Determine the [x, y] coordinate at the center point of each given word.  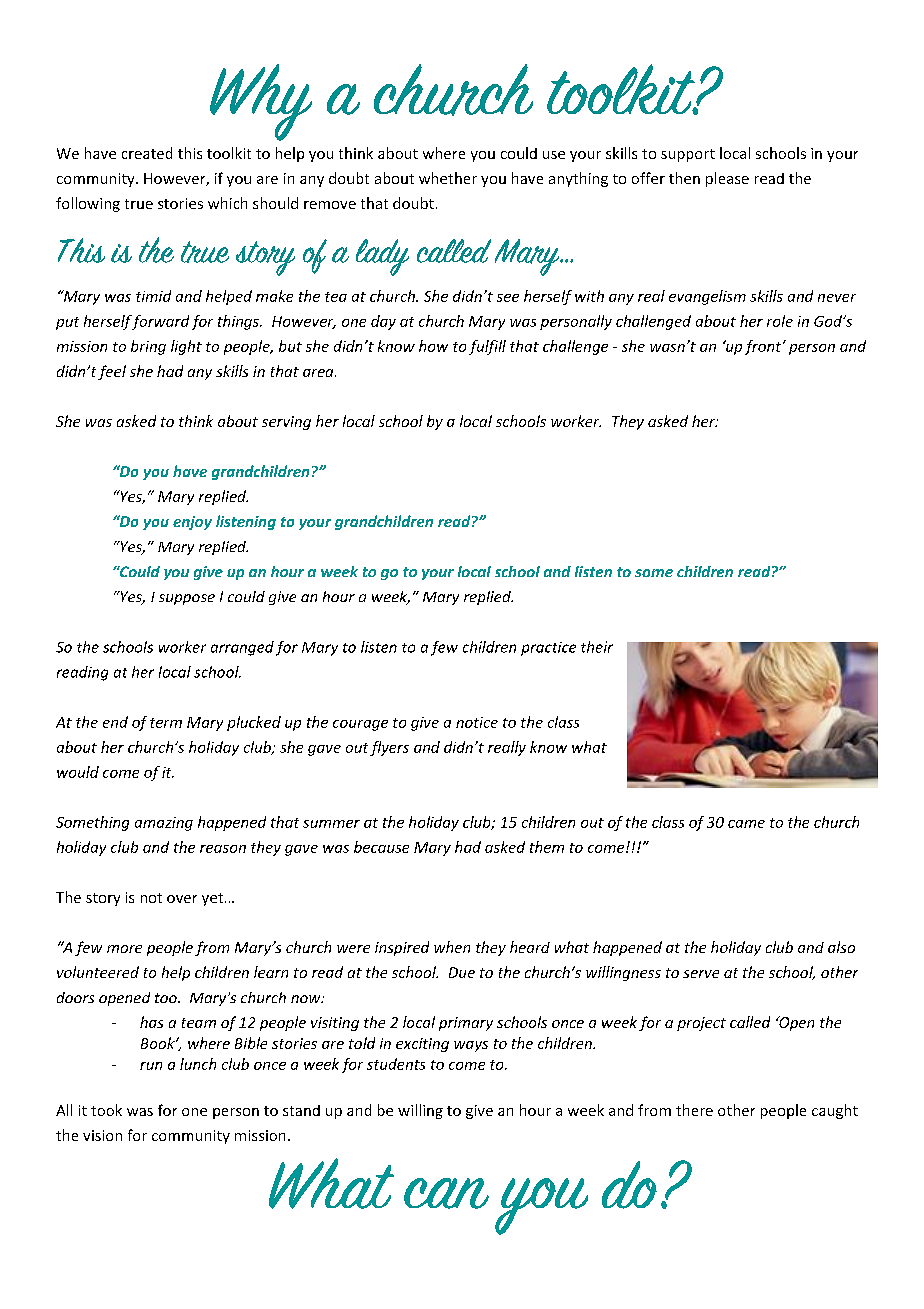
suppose [187, 599]
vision [102, 1135]
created [147, 153]
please [727, 179]
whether [448, 178]
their [597, 647]
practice [548, 649]
